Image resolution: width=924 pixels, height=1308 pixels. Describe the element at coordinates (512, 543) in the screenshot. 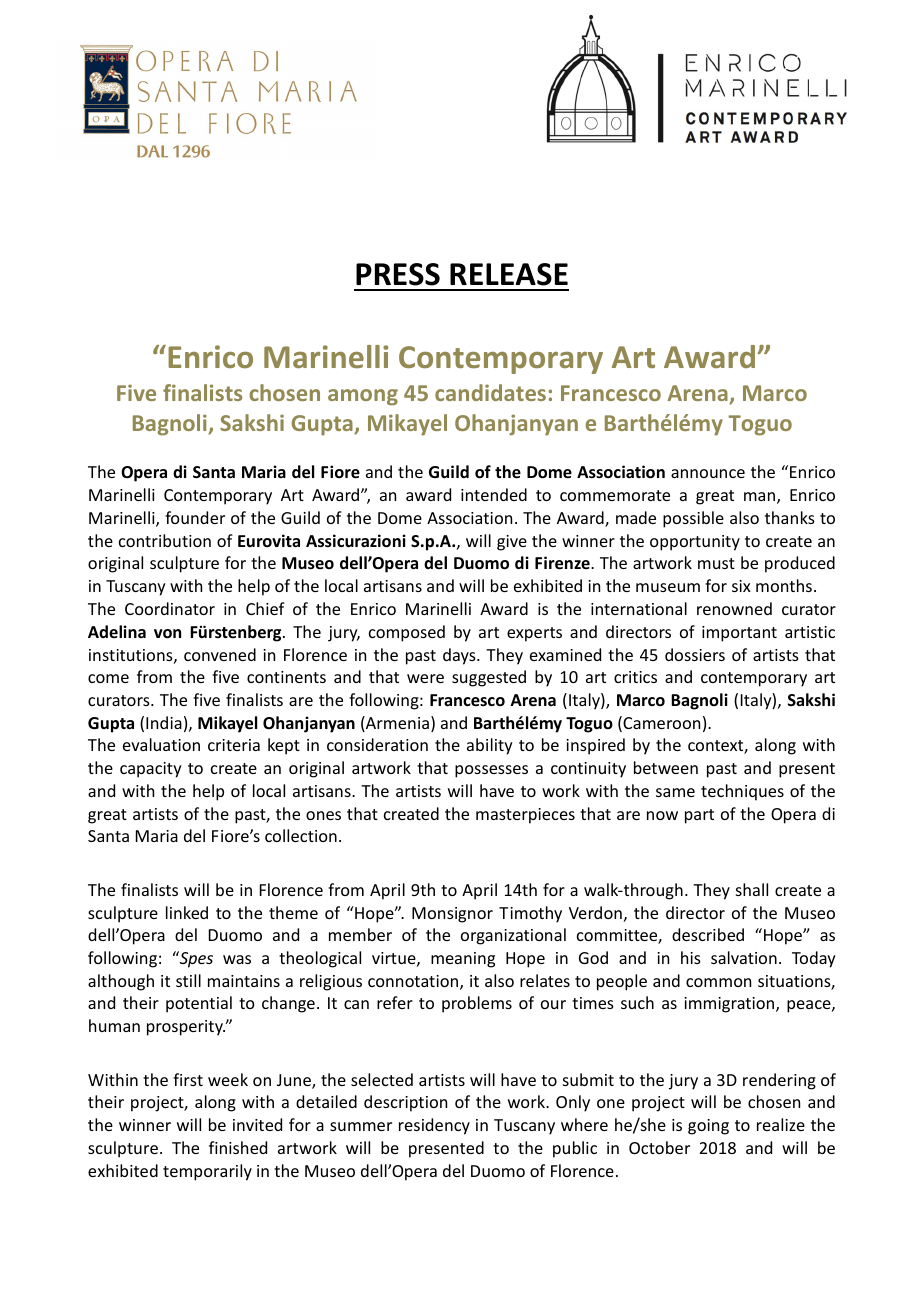

I see `give` at that location.
